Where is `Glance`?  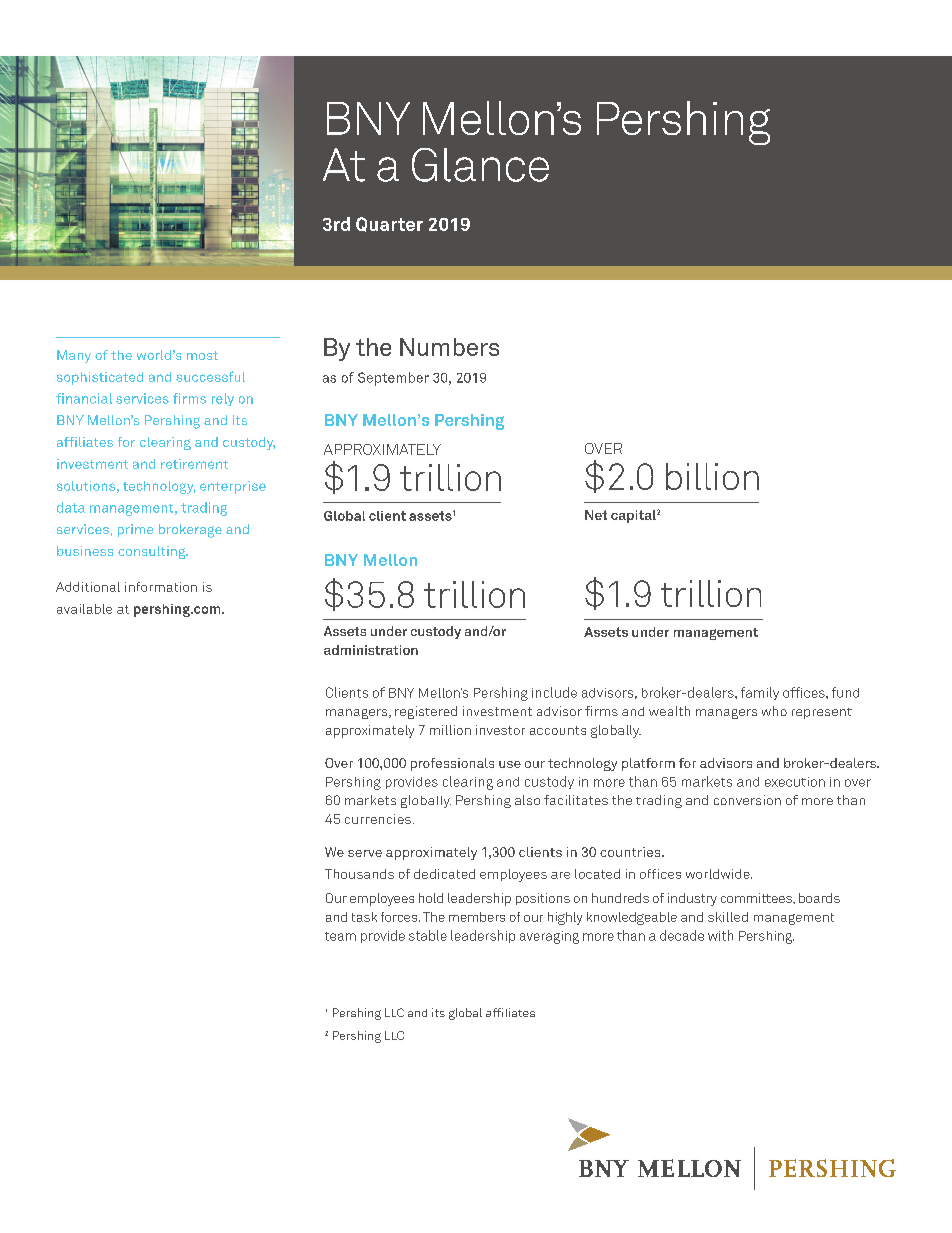 Glance is located at coordinates (480, 165).
